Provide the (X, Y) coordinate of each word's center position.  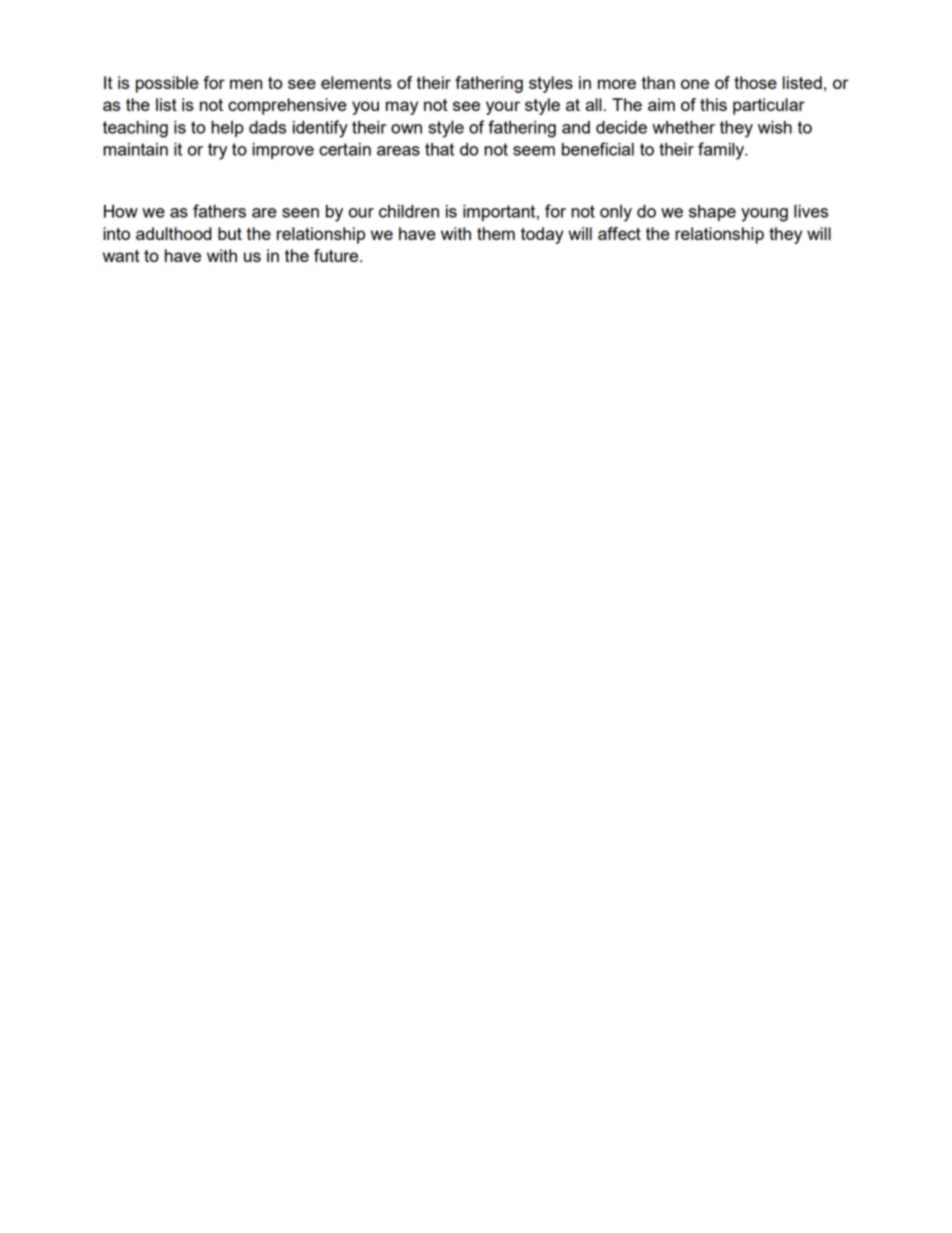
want (121, 256)
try (217, 151)
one (695, 84)
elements (356, 82)
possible (167, 84)
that (439, 149)
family (722, 151)
